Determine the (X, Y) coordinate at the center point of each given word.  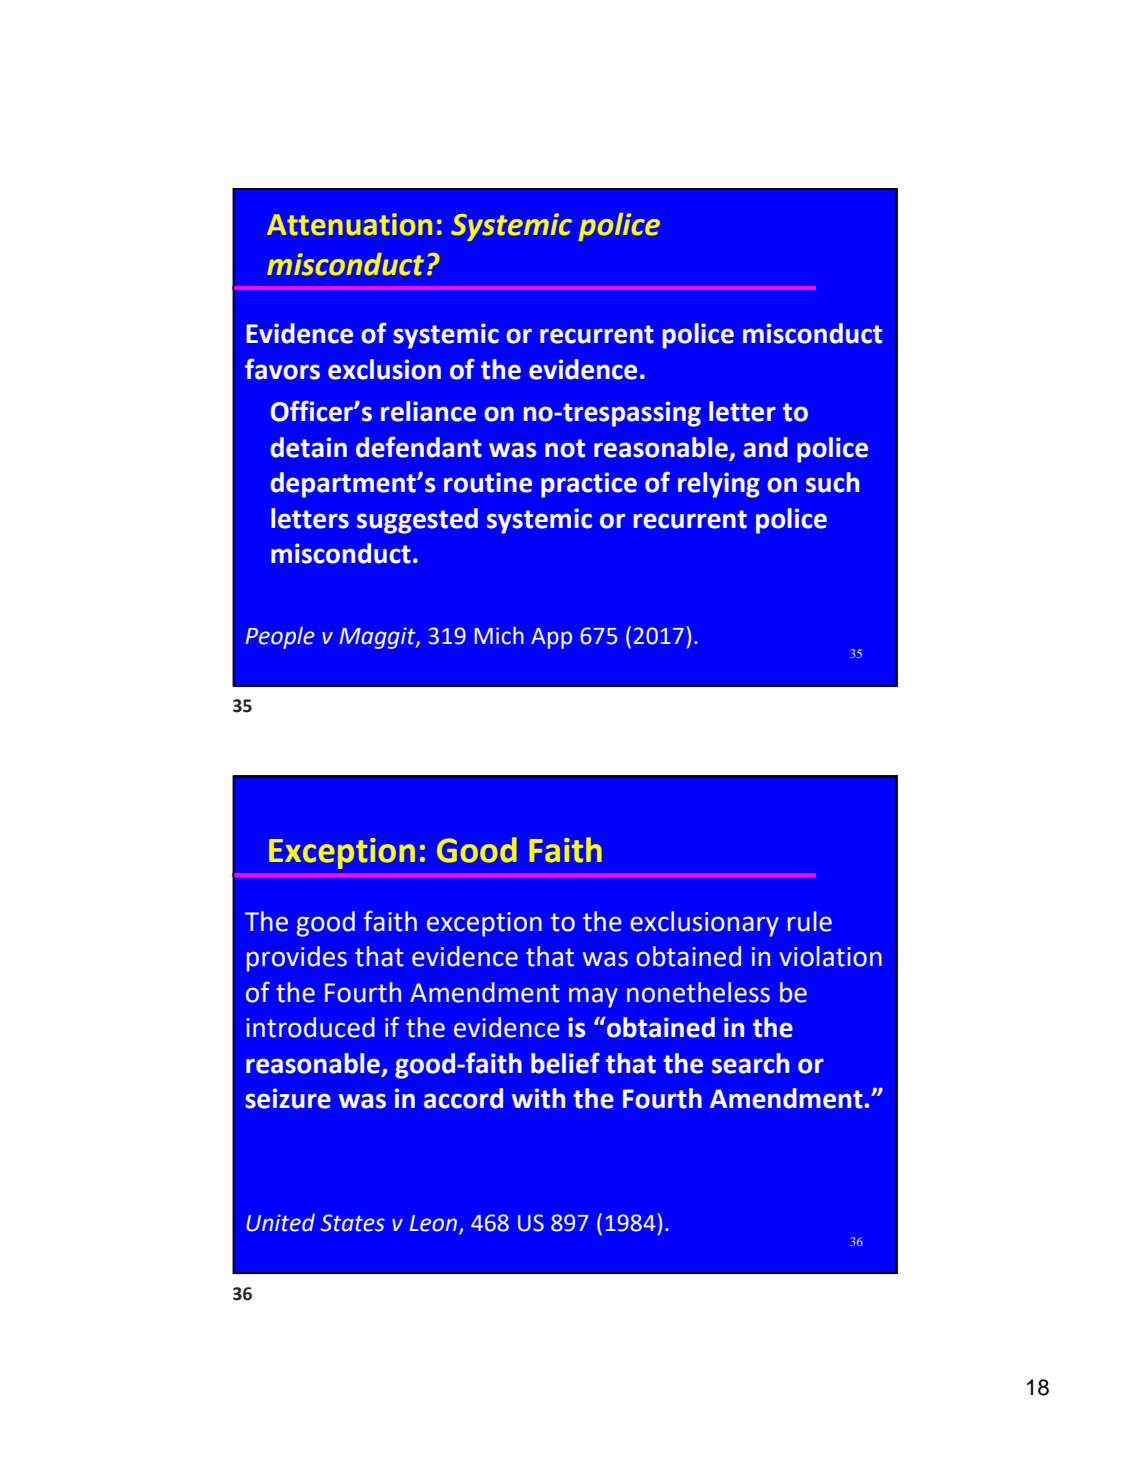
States (352, 1223)
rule (810, 921)
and (765, 447)
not (565, 448)
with (538, 1098)
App (551, 638)
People (280, 637)
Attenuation (349, 224)
